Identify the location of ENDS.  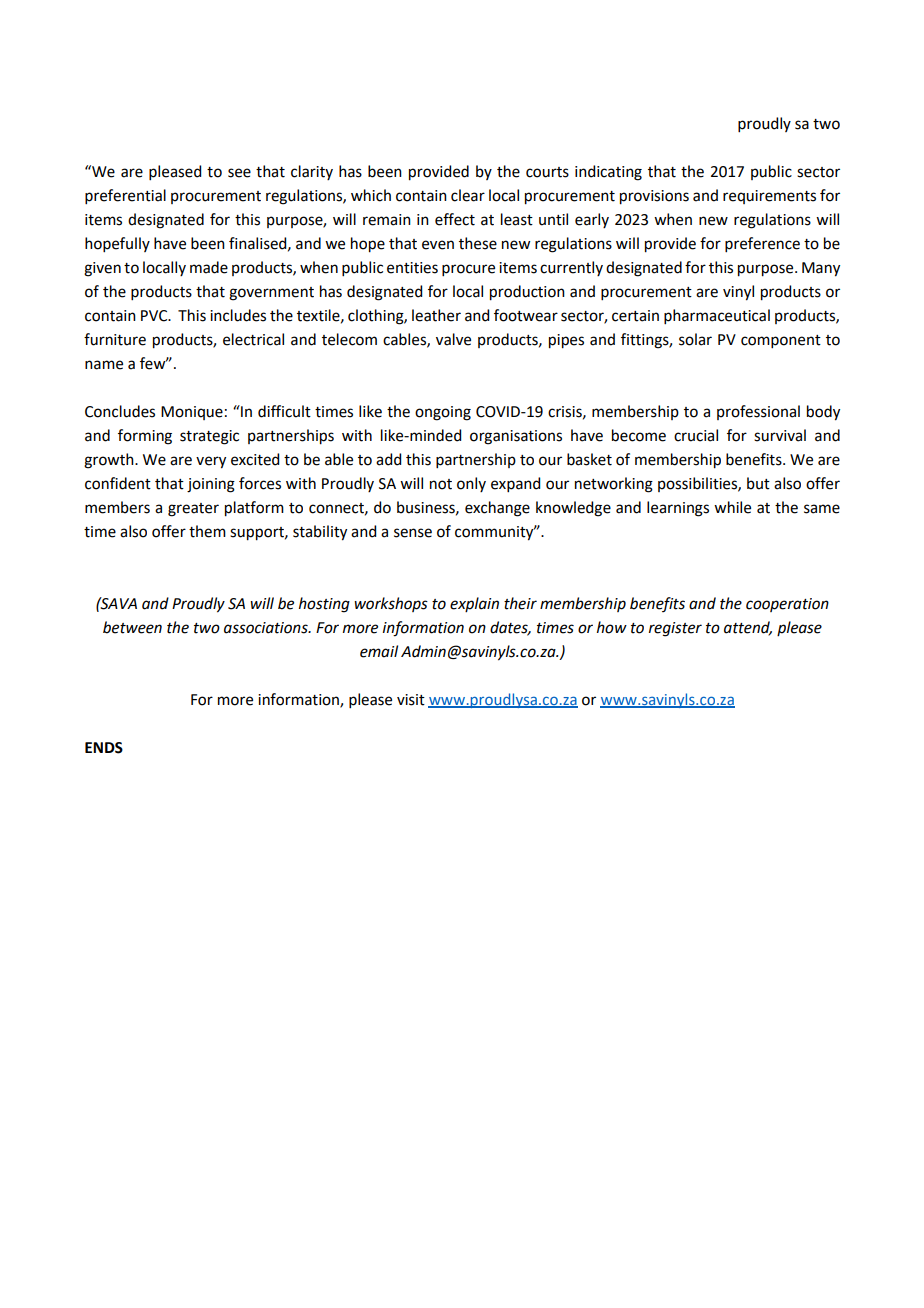
(104, 748).
